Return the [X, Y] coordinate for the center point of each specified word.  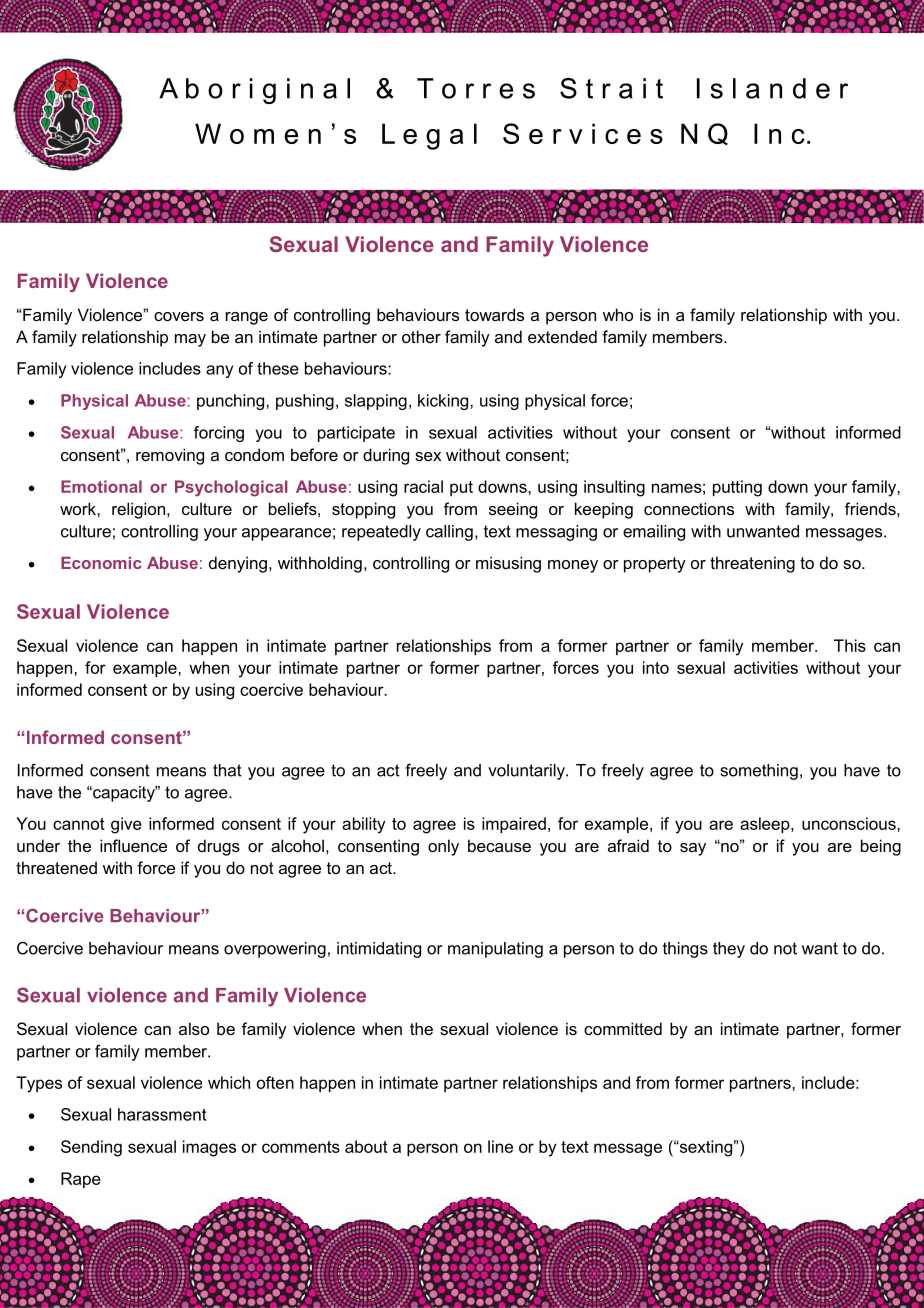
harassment [162, 1114]
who [618, 314]
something [759, 772]
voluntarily [527, 772]
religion [140, 510]
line [500, 1146]
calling [449, 533]
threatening [752, 564]
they [729, 950]
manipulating [495, 950]
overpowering [275, 950]
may [190, 340]
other [421, 336]
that [227, 770]
